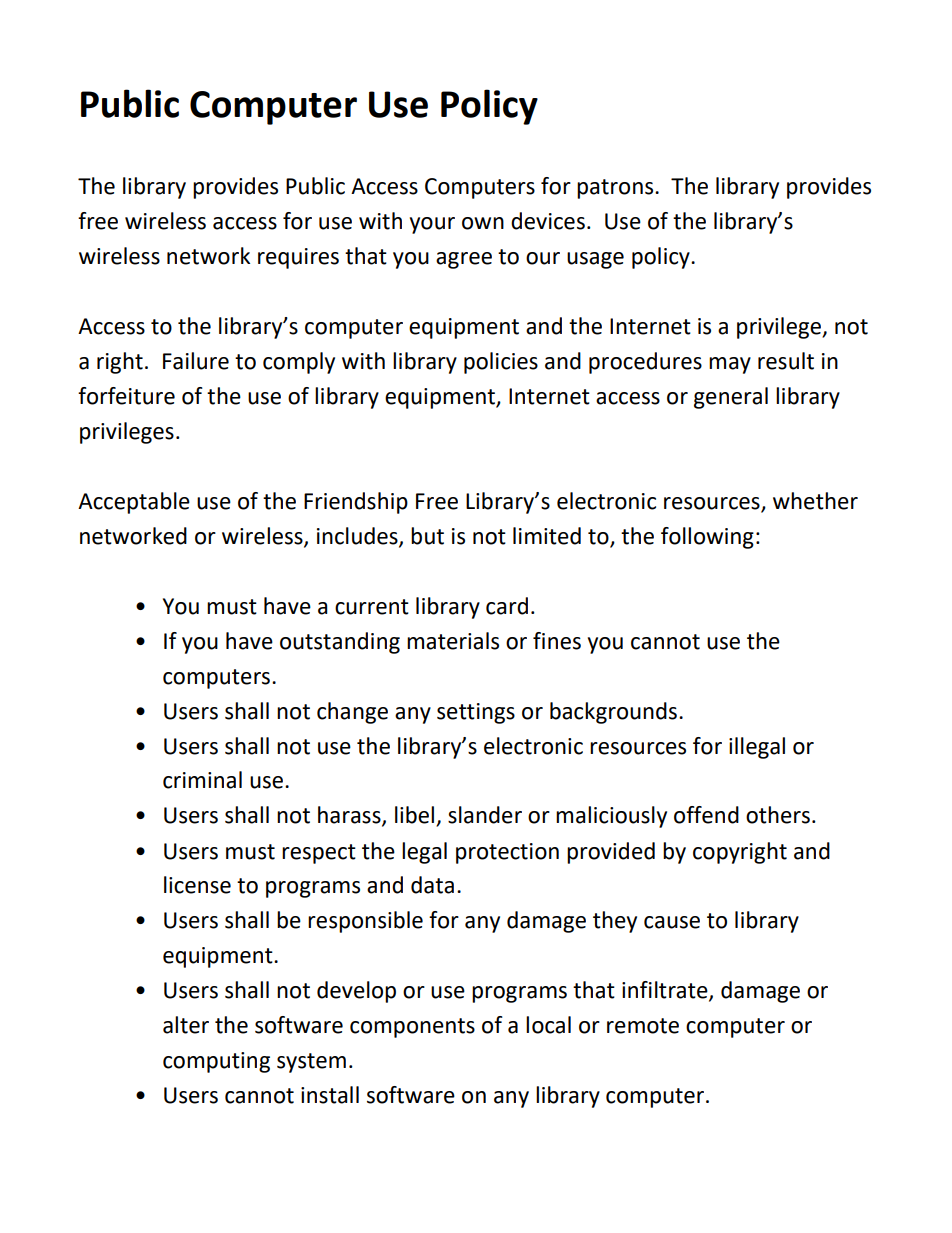 This screenshot has width=952, height=1233. I want to click on protection, so click(507, 853).
